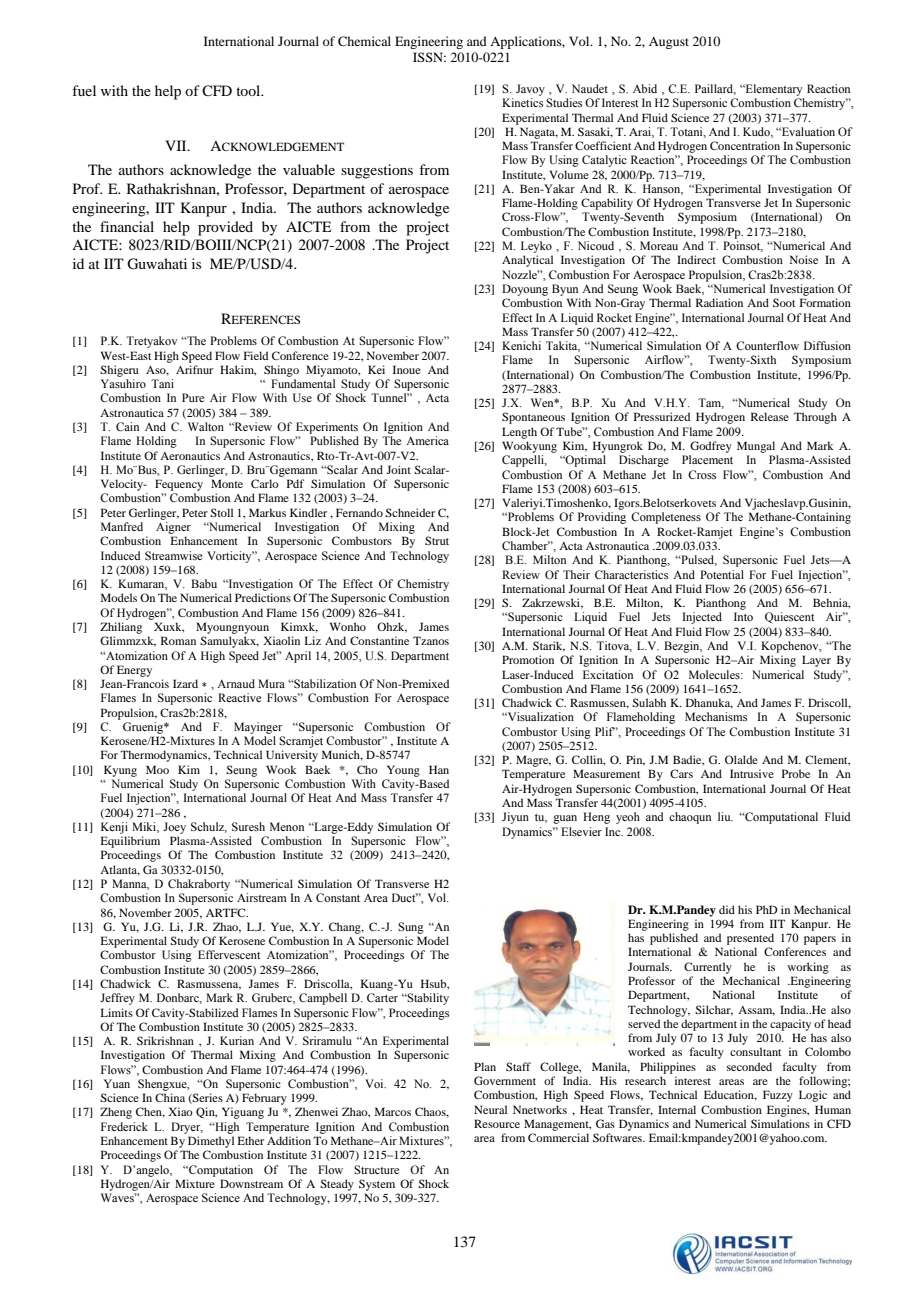 The image size is (924, 1308). Describe the element at coordinates (211, 1142) in the image. I see `Dimethyl` at that location.
